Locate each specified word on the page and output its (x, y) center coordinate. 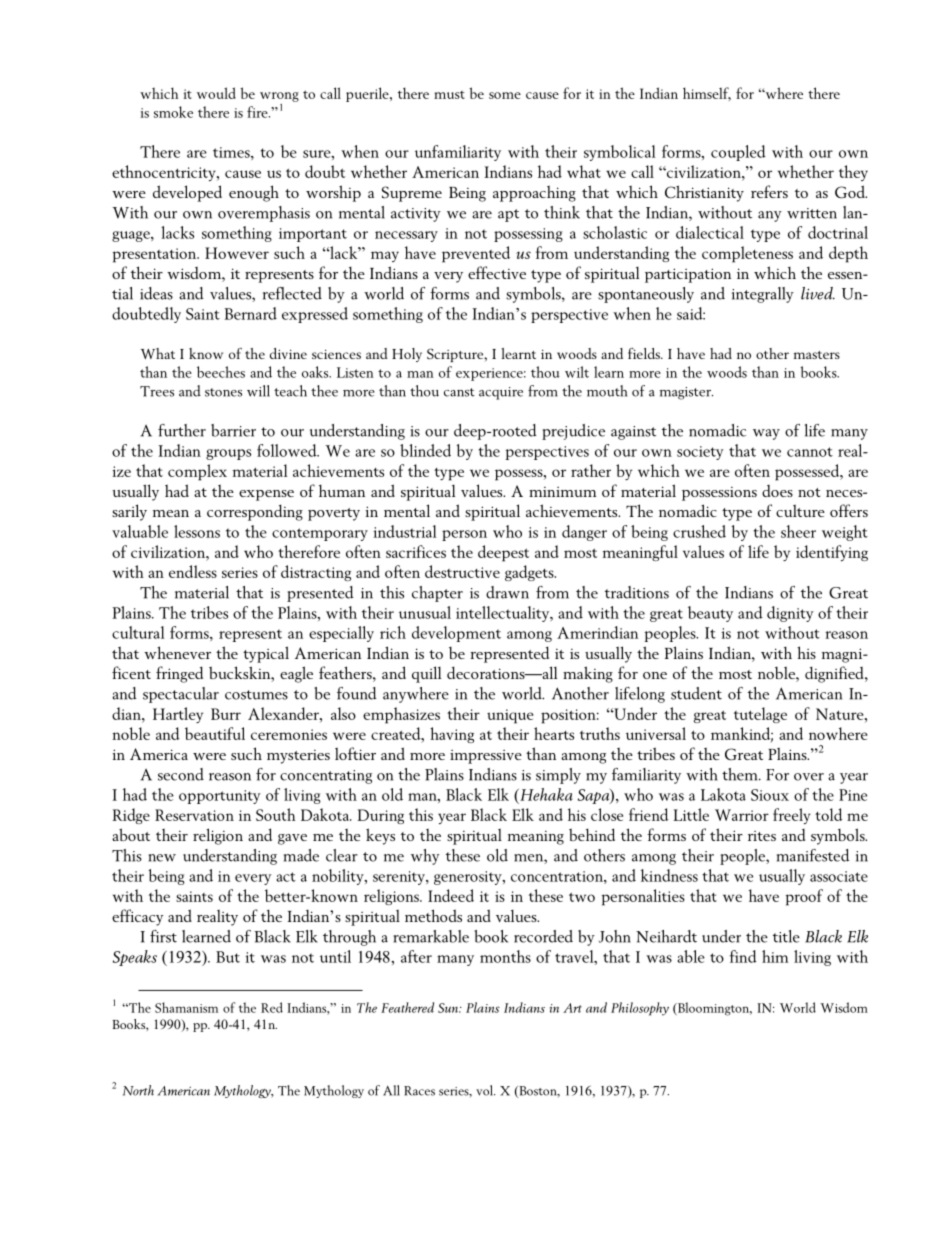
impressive (486, 757)
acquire (501, 393)
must (449, 95)
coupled (738, 153)
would (216, 93)
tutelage (760, 715)
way (766, 434)
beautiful (215, 733)
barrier (233, 430)
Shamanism (186, 1007)
